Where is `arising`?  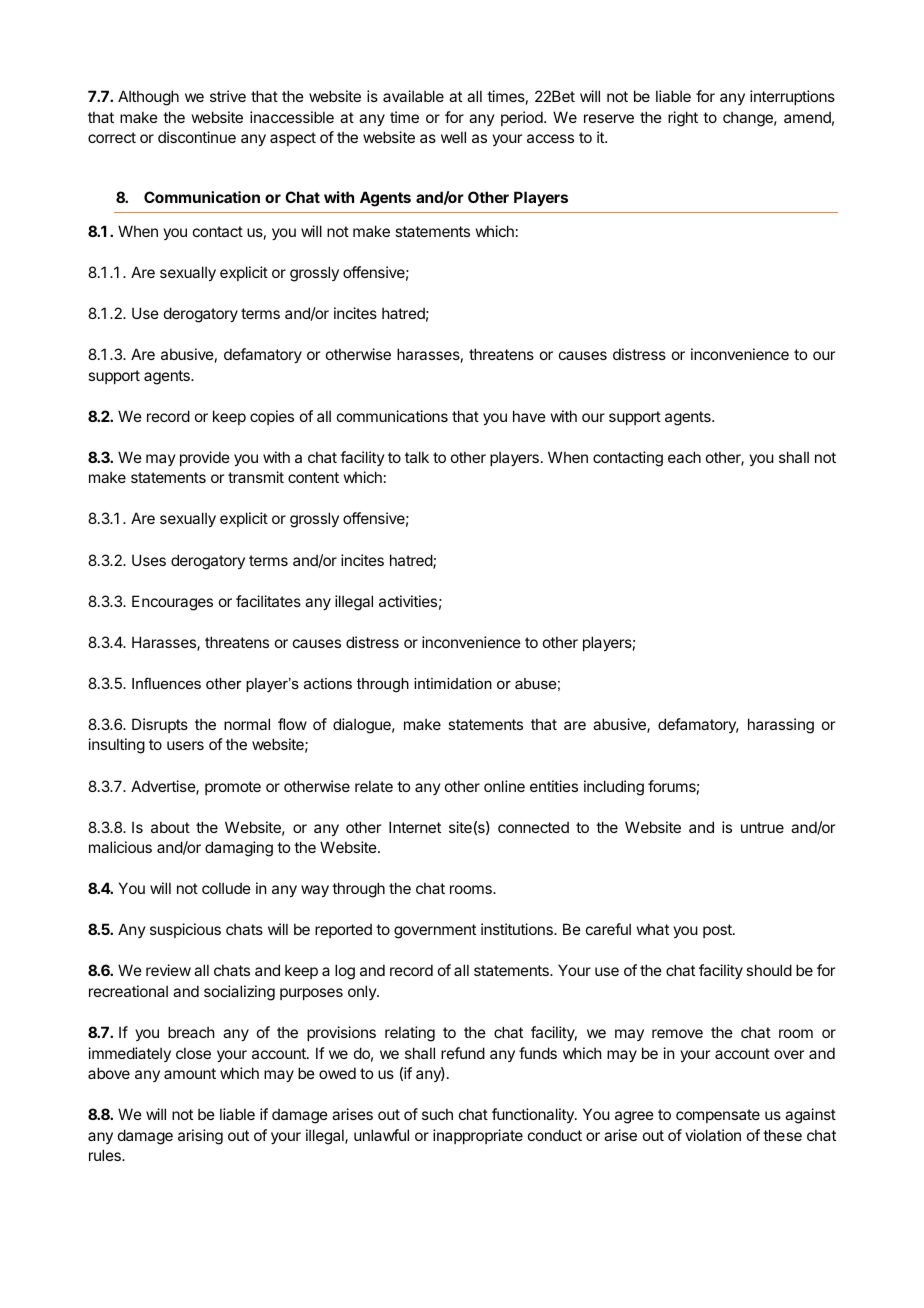
arising is located at coordinates (200, 1137).
